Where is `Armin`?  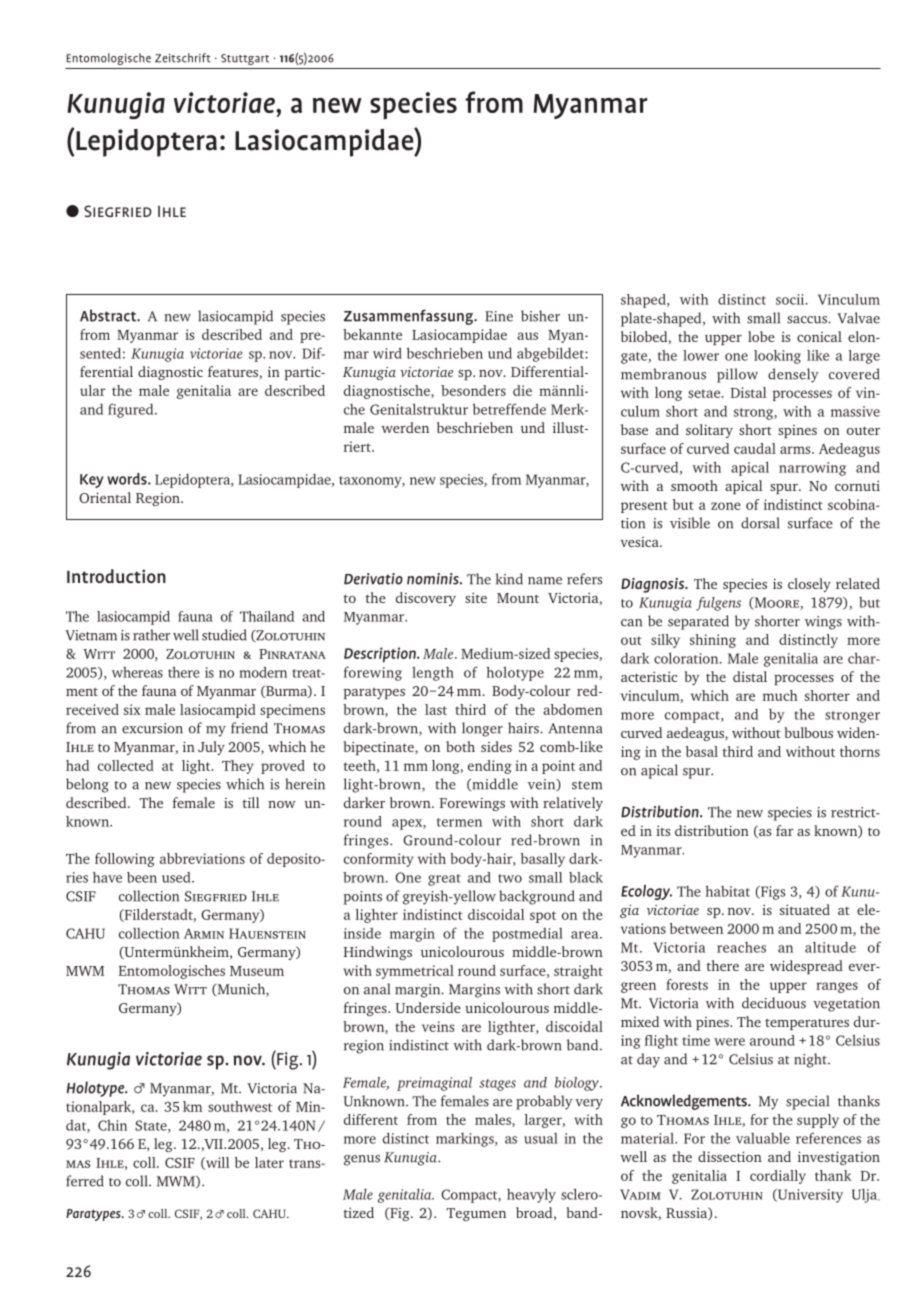 Armin is located at coordinates (204, 933).
